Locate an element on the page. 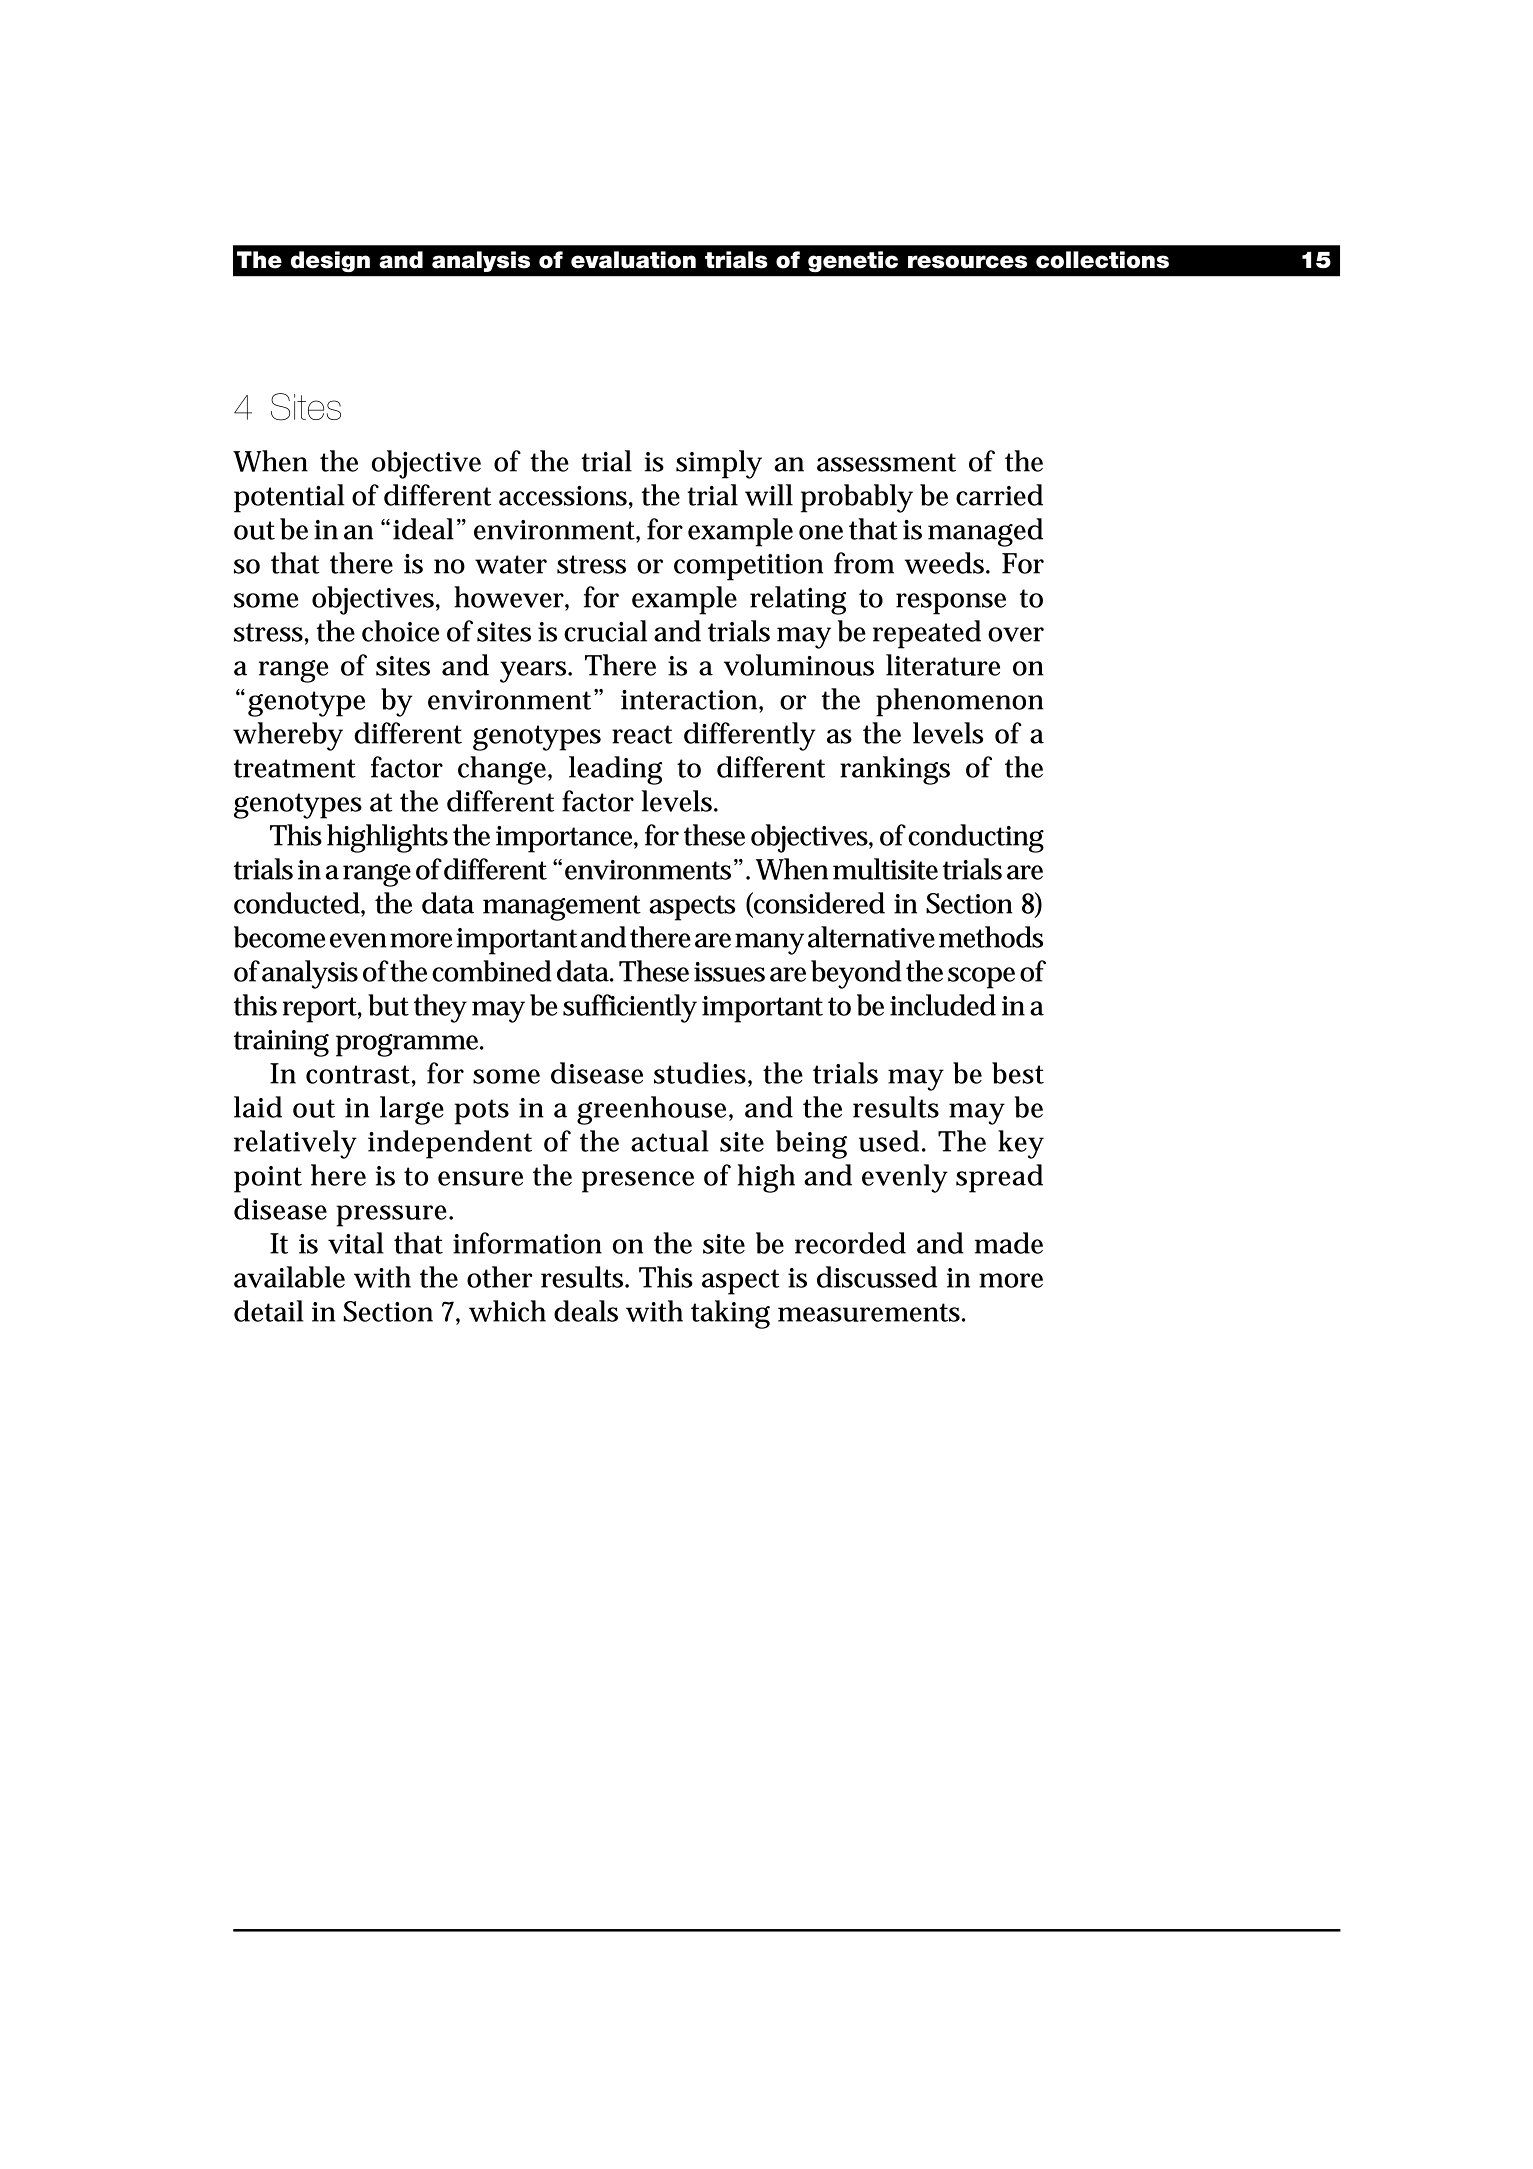 The width and height of the page is (1533, 2169). resources is located at coordinates (967, 262).
